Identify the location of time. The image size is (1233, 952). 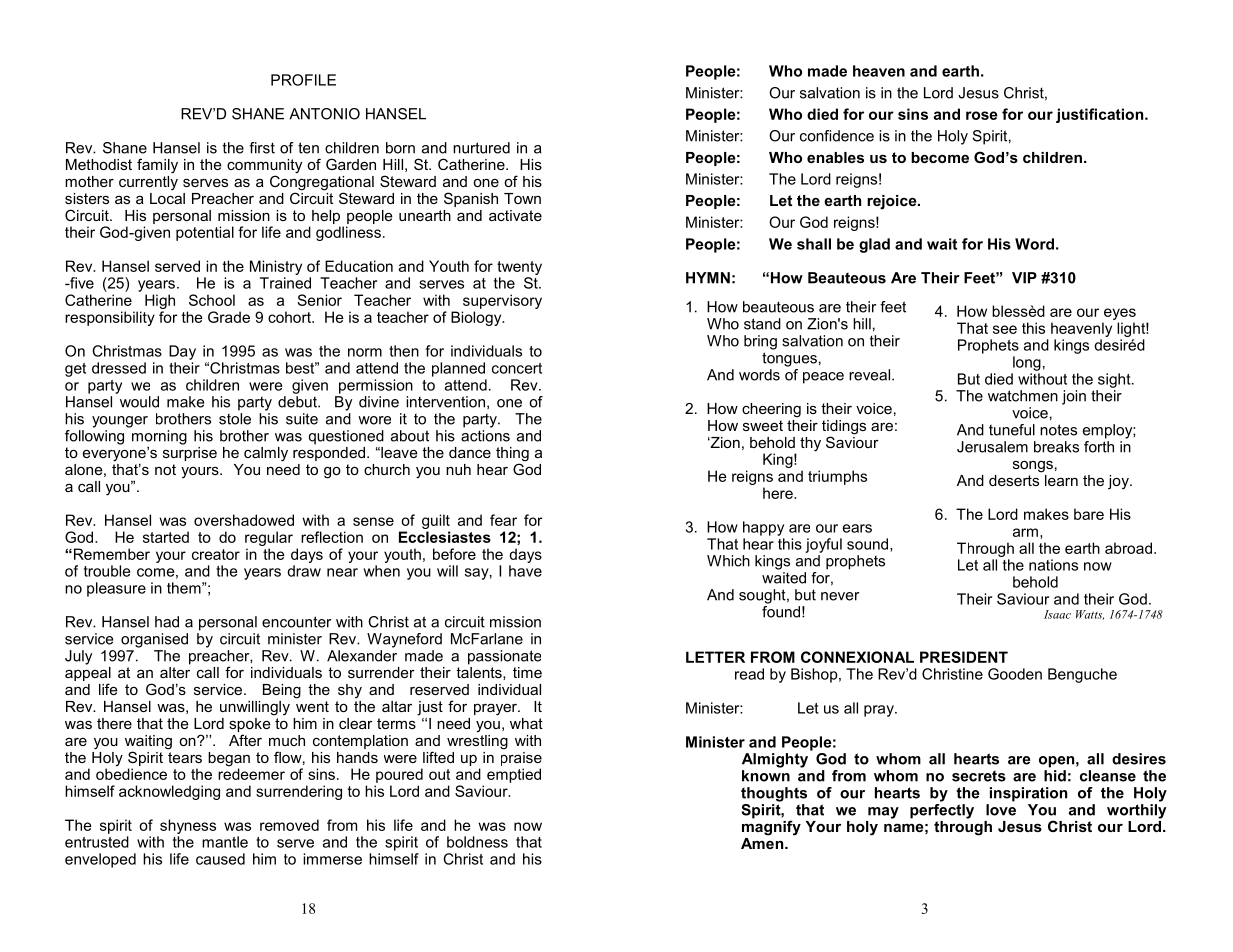
(527, 672).
